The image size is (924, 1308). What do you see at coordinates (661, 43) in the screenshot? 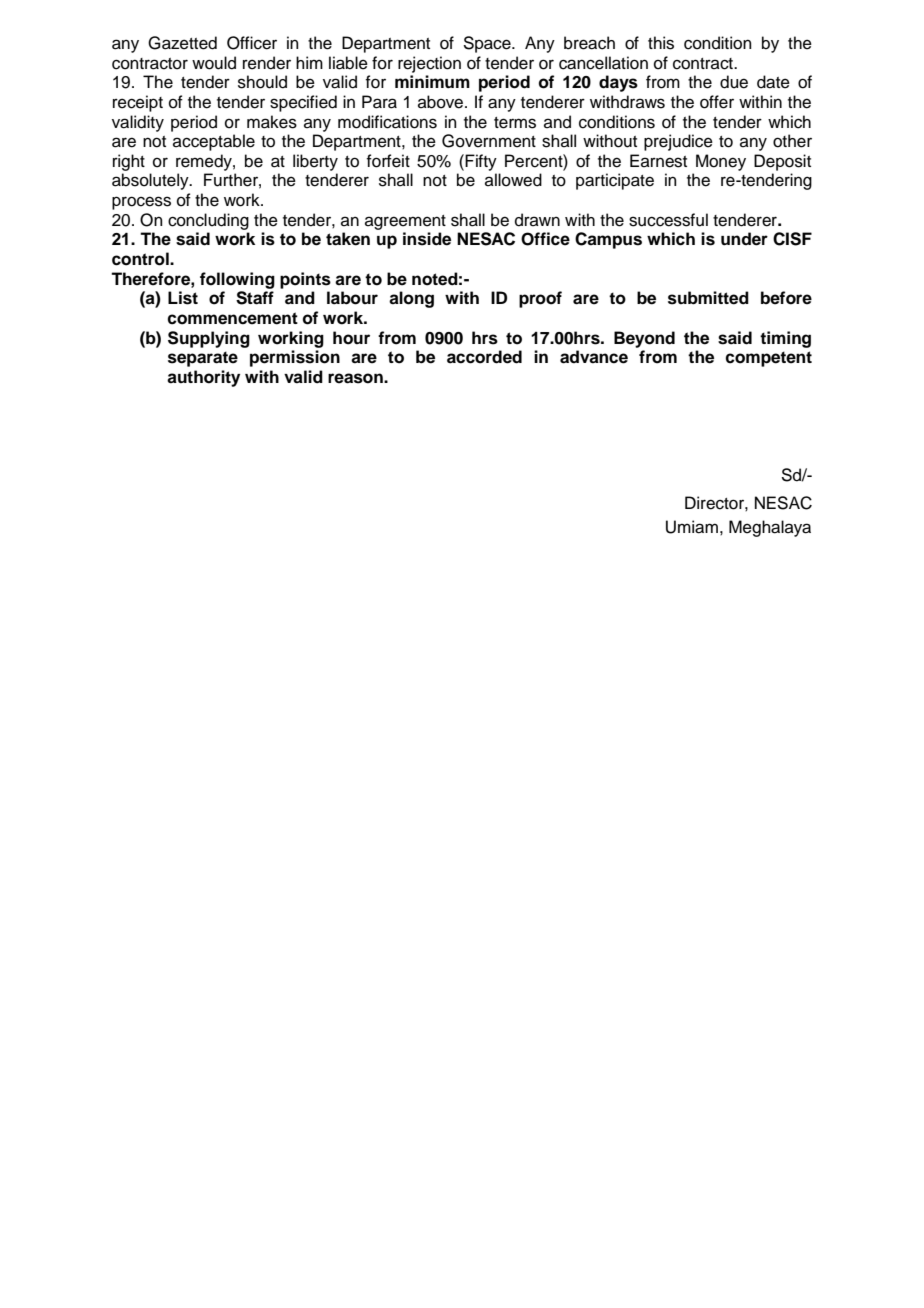
I see `this` at bounding box center [661, 43].
